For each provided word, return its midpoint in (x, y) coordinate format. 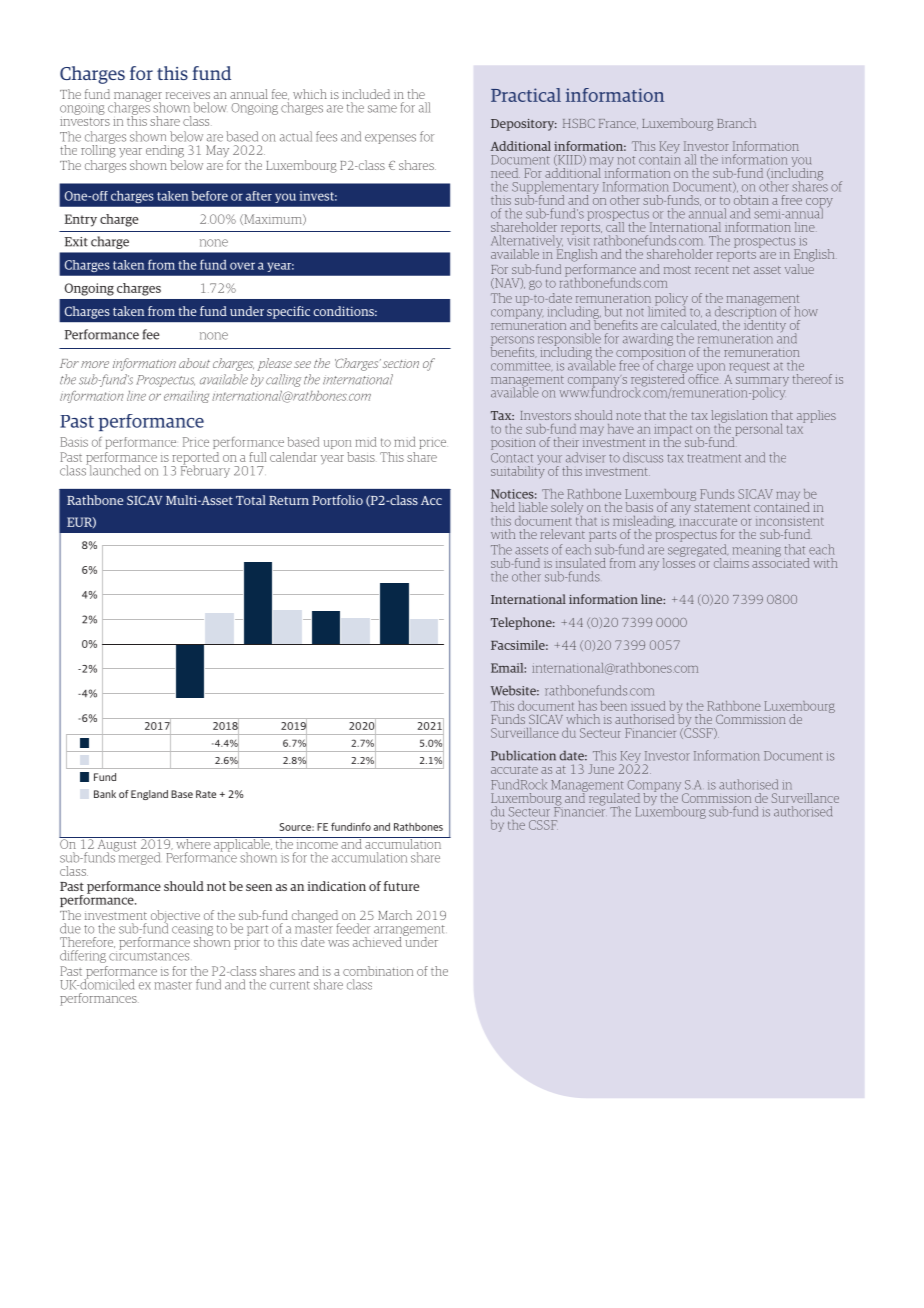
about (194, 363)
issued (648, 706)
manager (138, 98)
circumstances (149, 955)
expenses (390, 139)
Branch (736, 123)
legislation (739, 417)
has (587, 706)
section (401, 364)
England (149, 795)
